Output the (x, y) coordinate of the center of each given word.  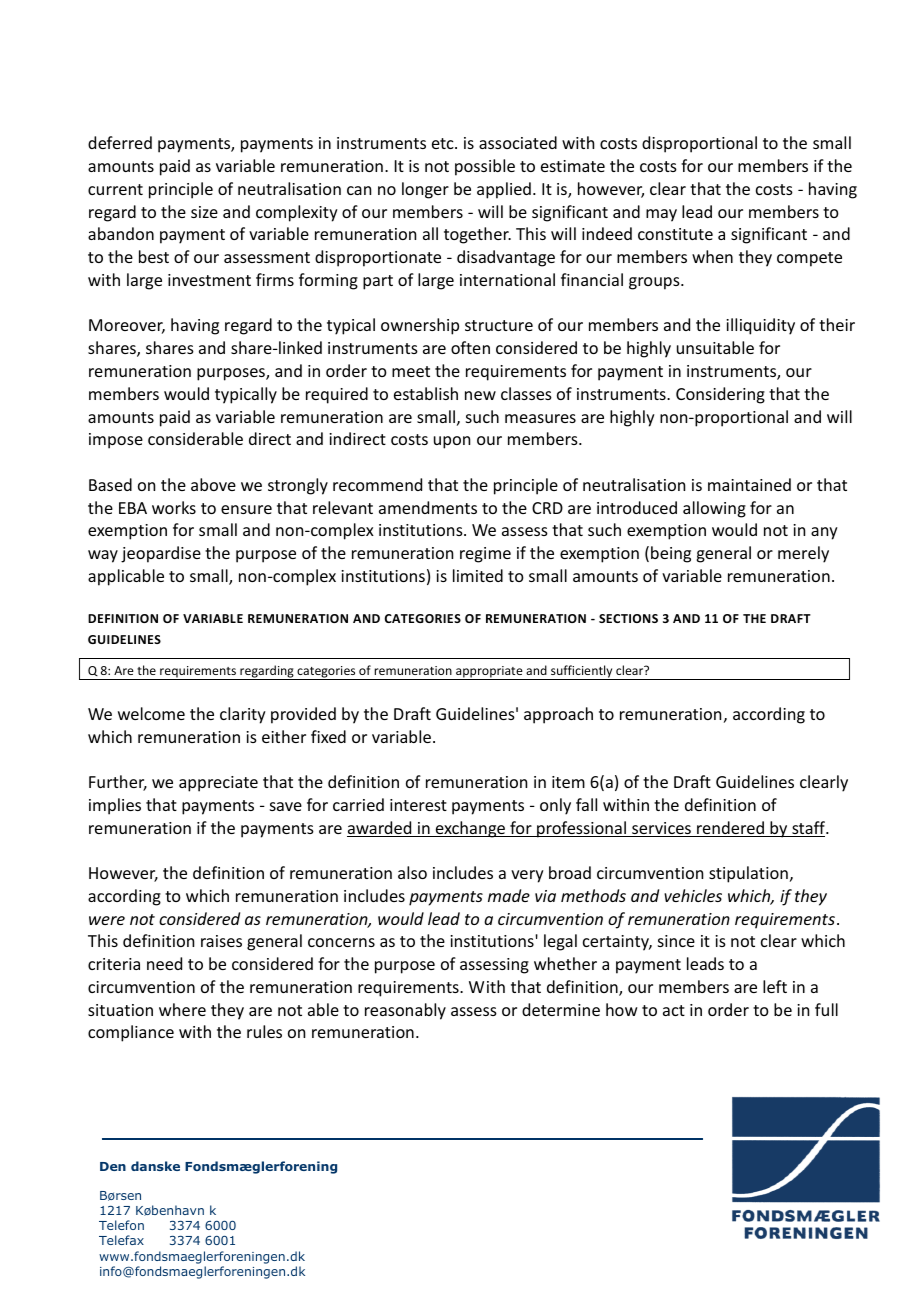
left (775, 986)
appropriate (489, 673)
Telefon (121, 1225)
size (204, 212)
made (509, 895)
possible (485, 167)
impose (116, 441)
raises (221, 941)
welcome (151, 713)
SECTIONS (628, 618)
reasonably (405, 1011)
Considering (720, 395)
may (661, 215)
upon (452, 442)
